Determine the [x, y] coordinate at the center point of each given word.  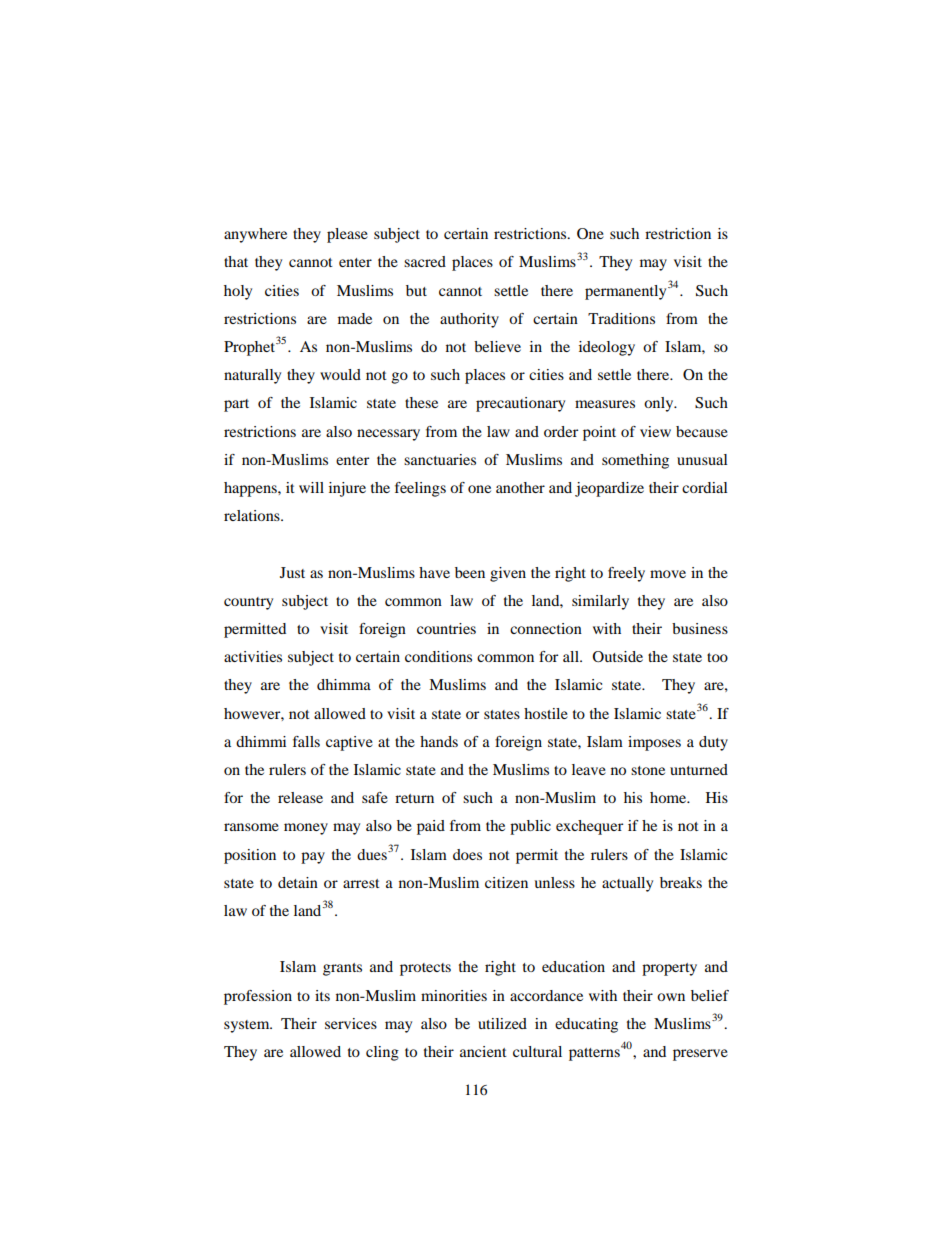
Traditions [621, 318]
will [311, 487]
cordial [705, 487]
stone [648, 770]
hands [439, 741]
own [671, 997]
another [520, 487]
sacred [425, 261]
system [248, 1026]
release [300, 797]
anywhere [255, 235]
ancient [483, 1051]
